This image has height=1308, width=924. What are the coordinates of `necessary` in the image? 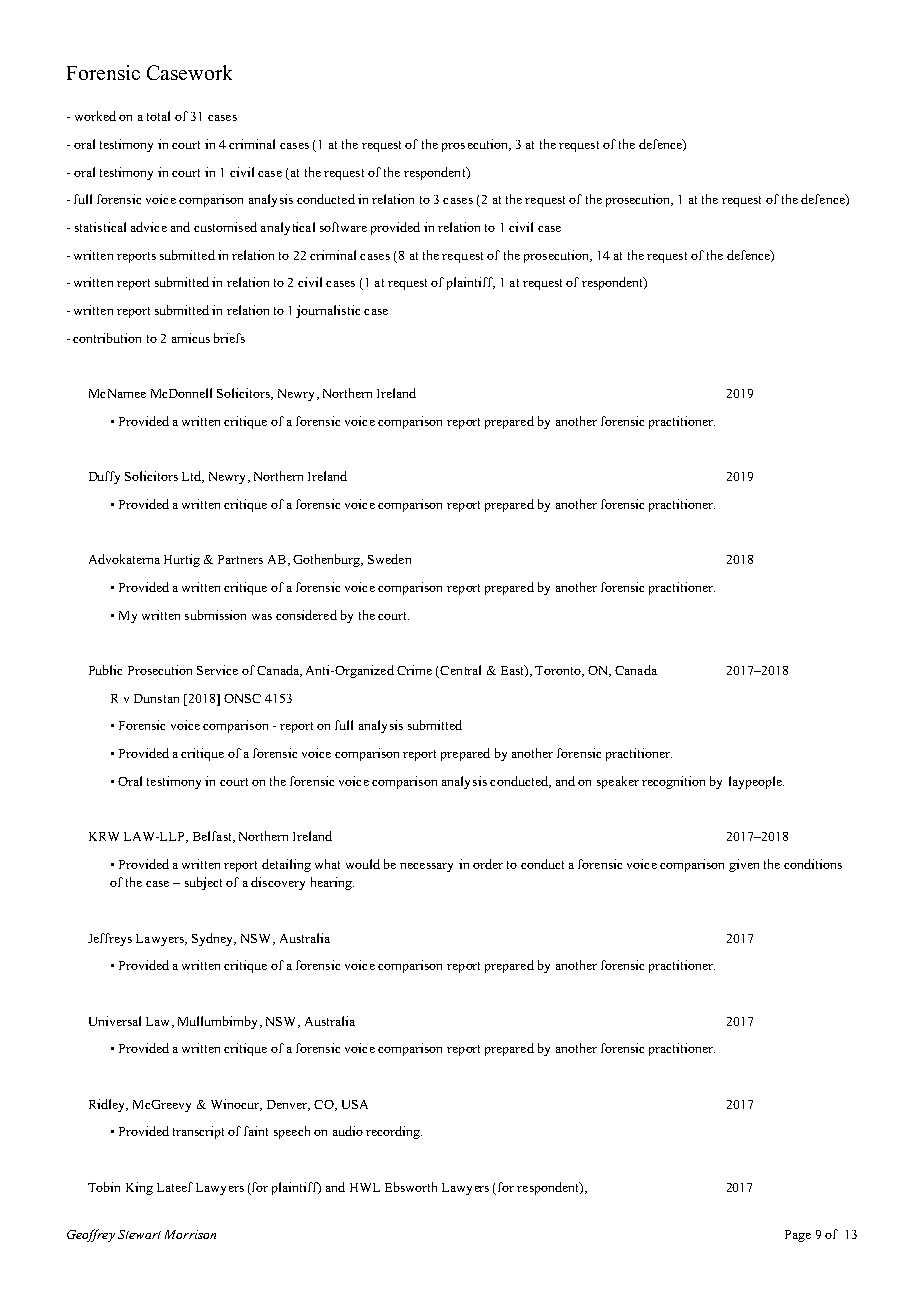 It's located at (426, 867).
